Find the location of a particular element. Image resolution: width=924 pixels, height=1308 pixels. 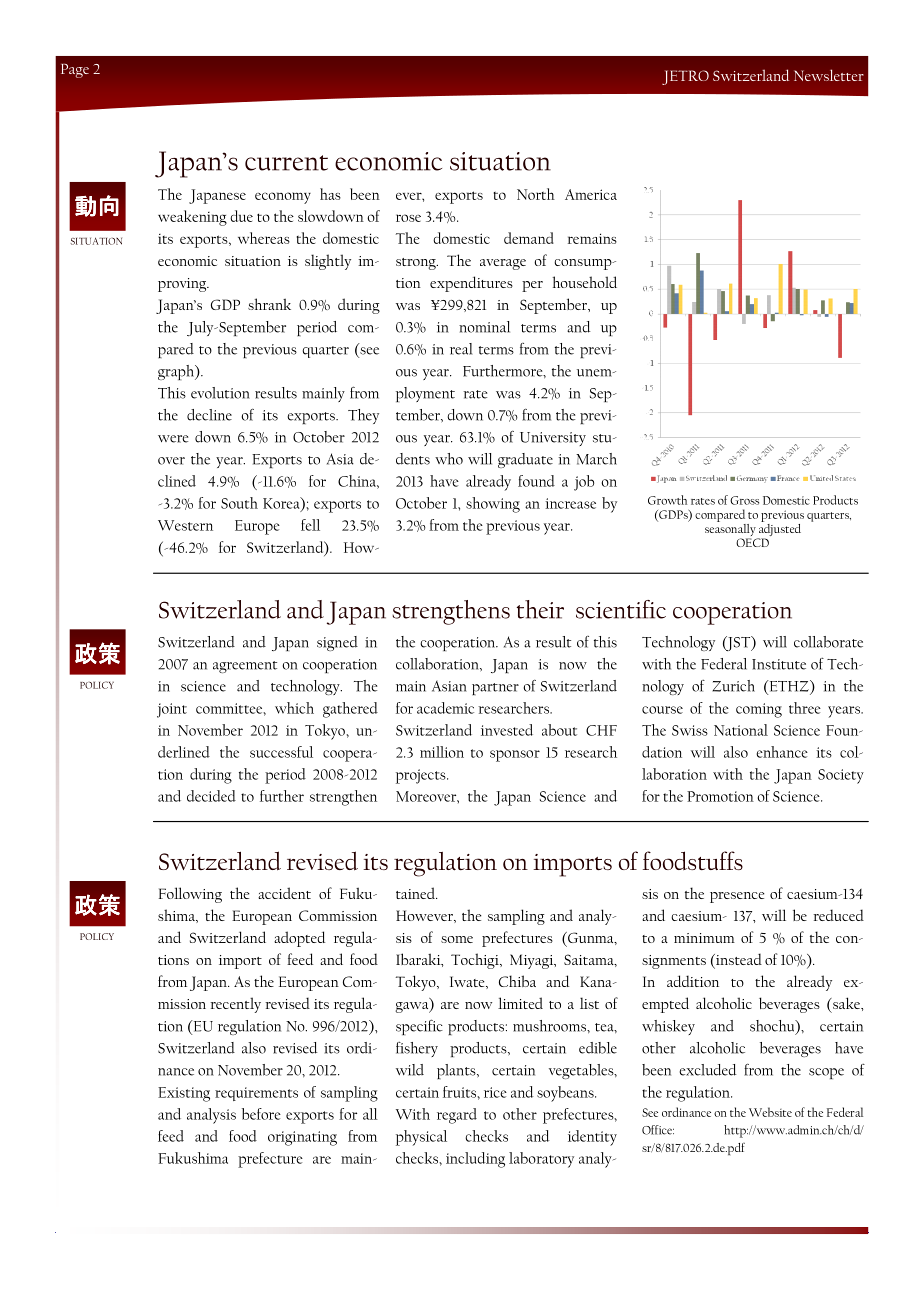

Newsletter is located at coordinates (829, 75).
